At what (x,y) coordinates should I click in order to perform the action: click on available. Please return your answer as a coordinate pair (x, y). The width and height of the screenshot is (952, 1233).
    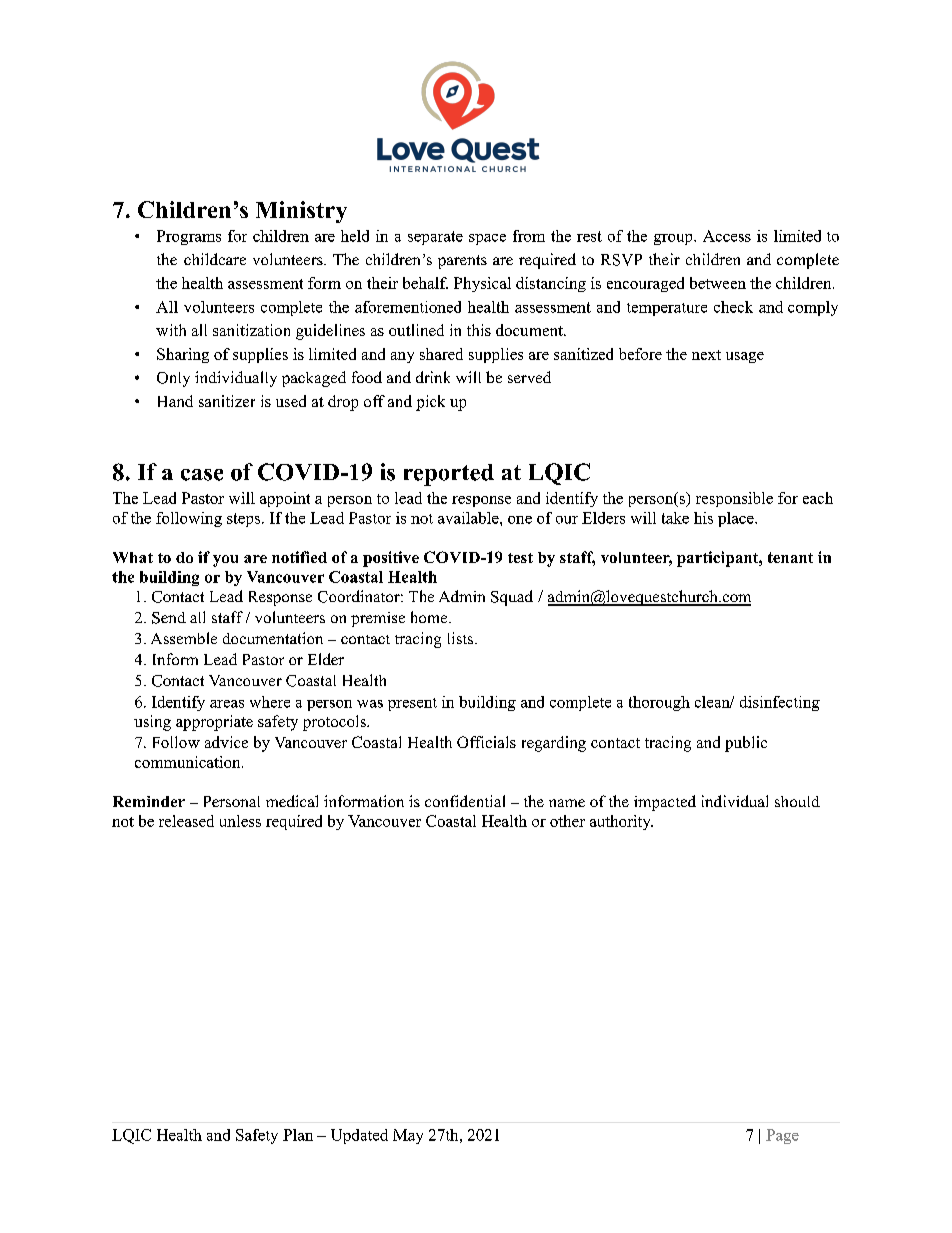
    Looking at the image, I should click on (469, 518).
